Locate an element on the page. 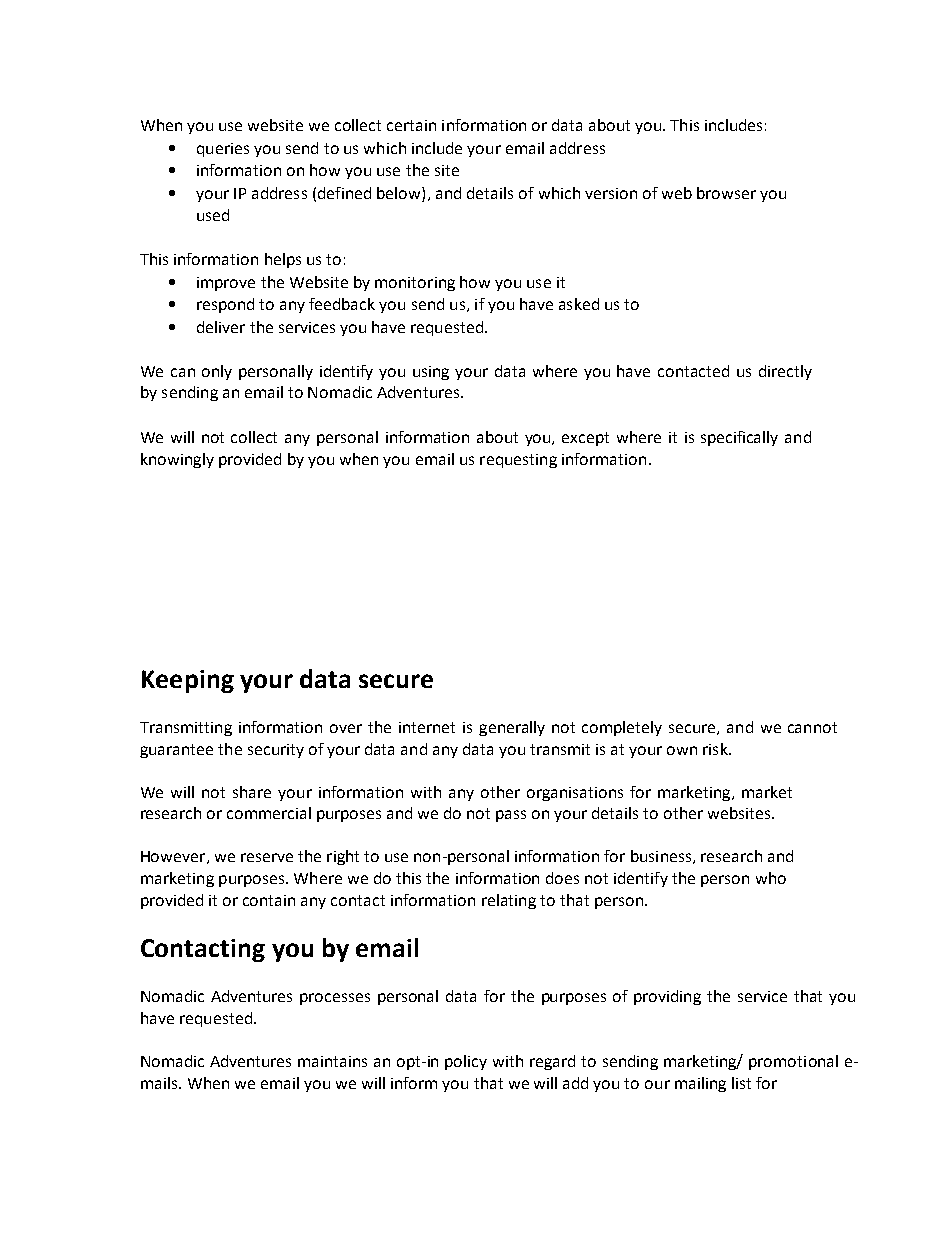 Image resolution: width=952 pixels, height=1233 pixels. risk is located at coordinates (716, 749).
